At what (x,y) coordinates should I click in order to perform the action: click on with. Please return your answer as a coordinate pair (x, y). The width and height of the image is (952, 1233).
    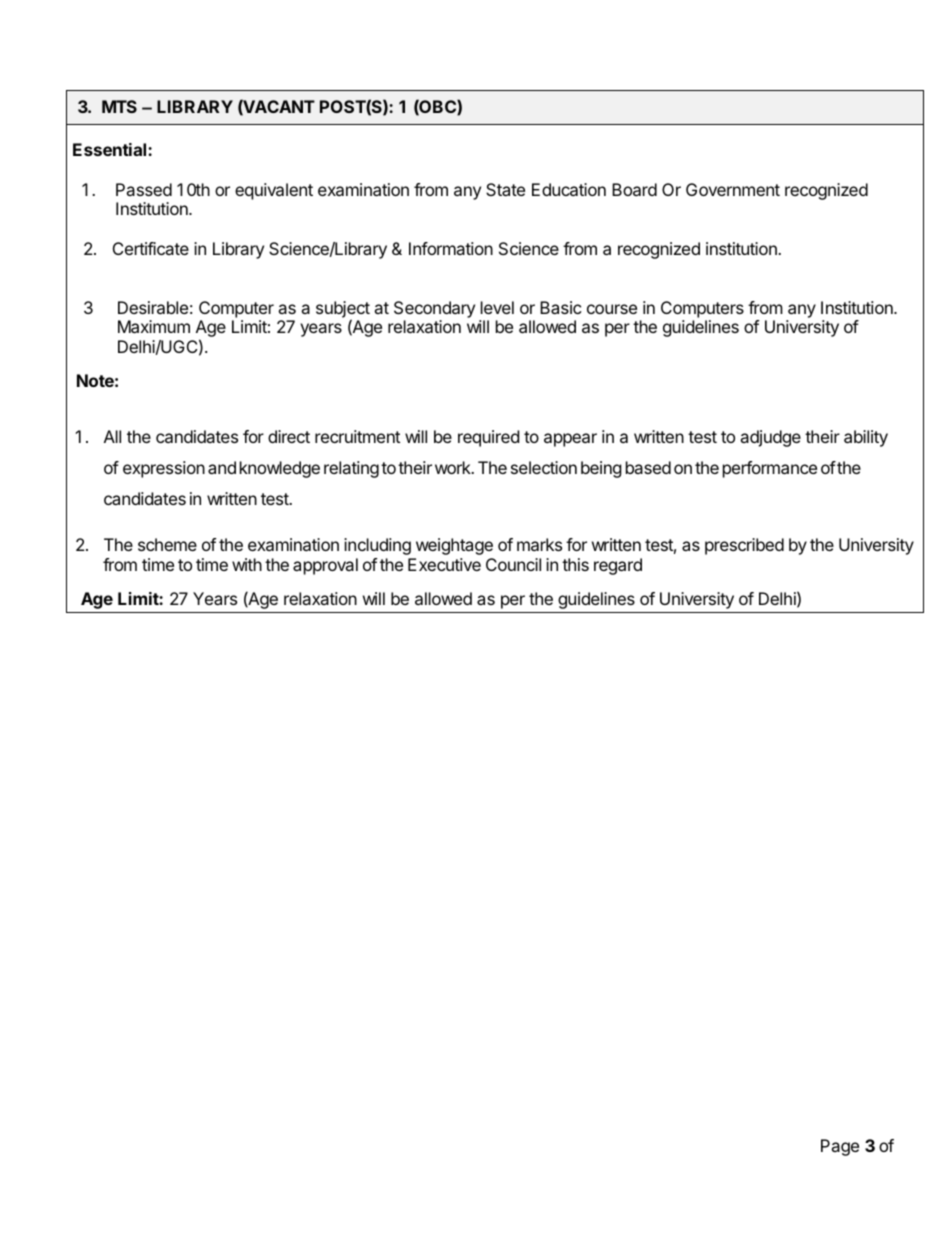
    Looking at the image, I should click on (247, 564).
